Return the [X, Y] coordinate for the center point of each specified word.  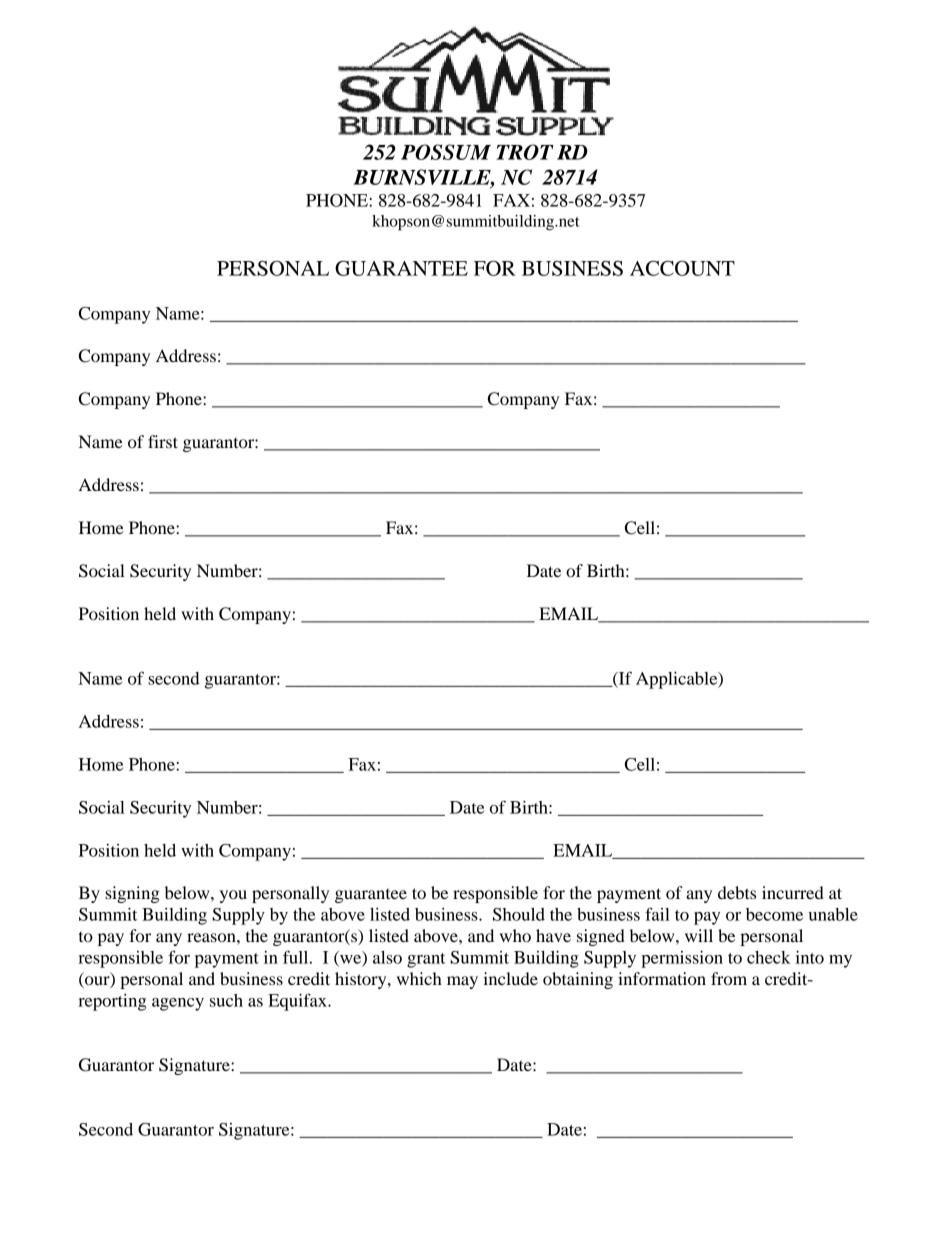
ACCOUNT [682, 268]
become [774, 914]
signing [132, 894]
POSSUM [446, 152]
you [233, 896]
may [462, 982]
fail [657, 914]
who [515, 935]
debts [737, 892]
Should [519, 914]
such [226, 1000]
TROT [525, 152]
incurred [793, 892]
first [163, 441]
